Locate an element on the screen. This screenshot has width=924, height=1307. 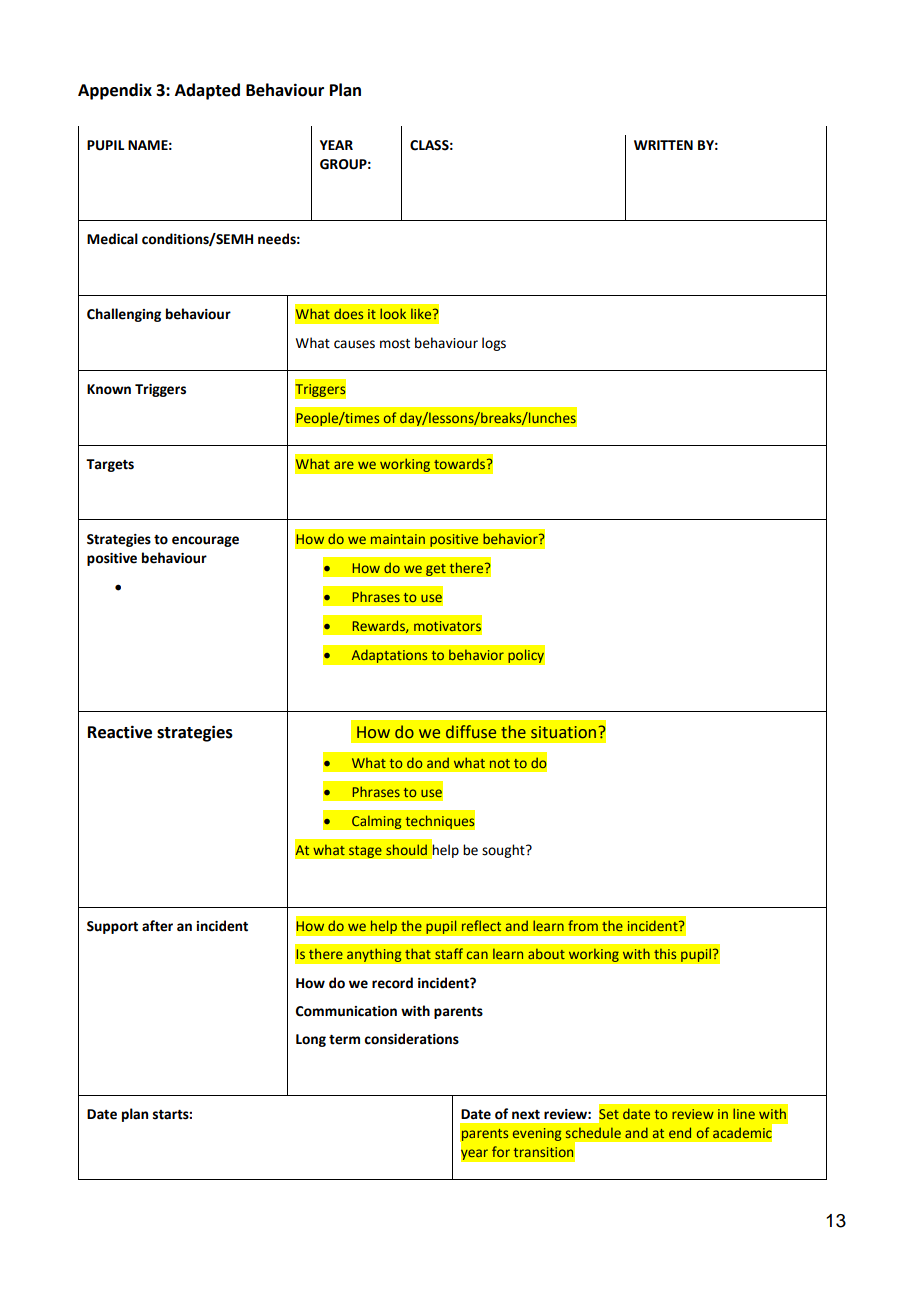
Targets is located at coordinates (110, 465).
